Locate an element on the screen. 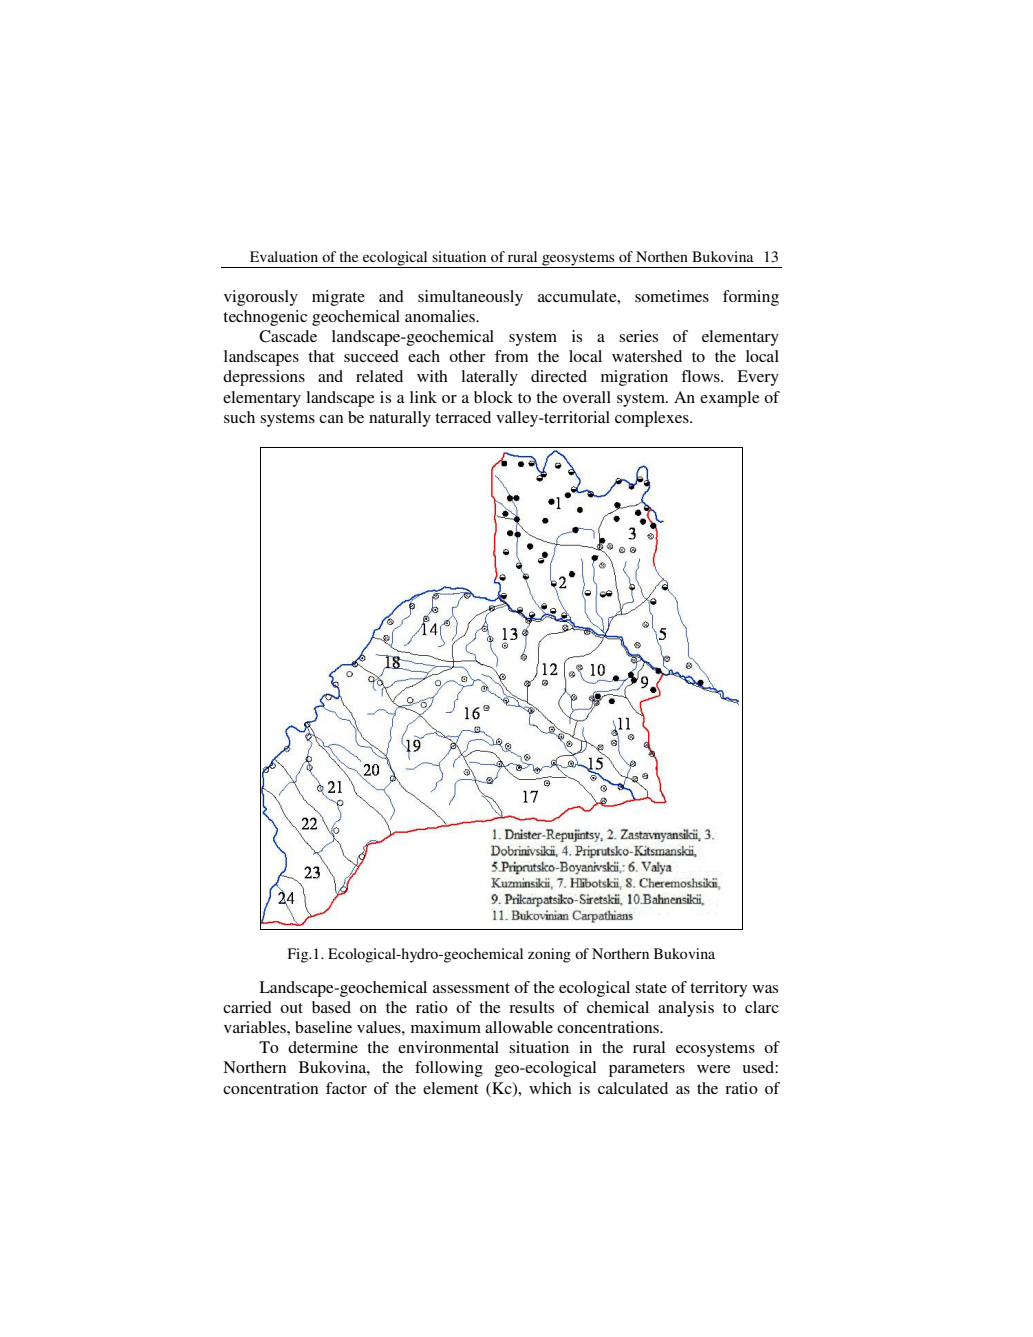  simultaneously is located at coordinates (470, 298).
